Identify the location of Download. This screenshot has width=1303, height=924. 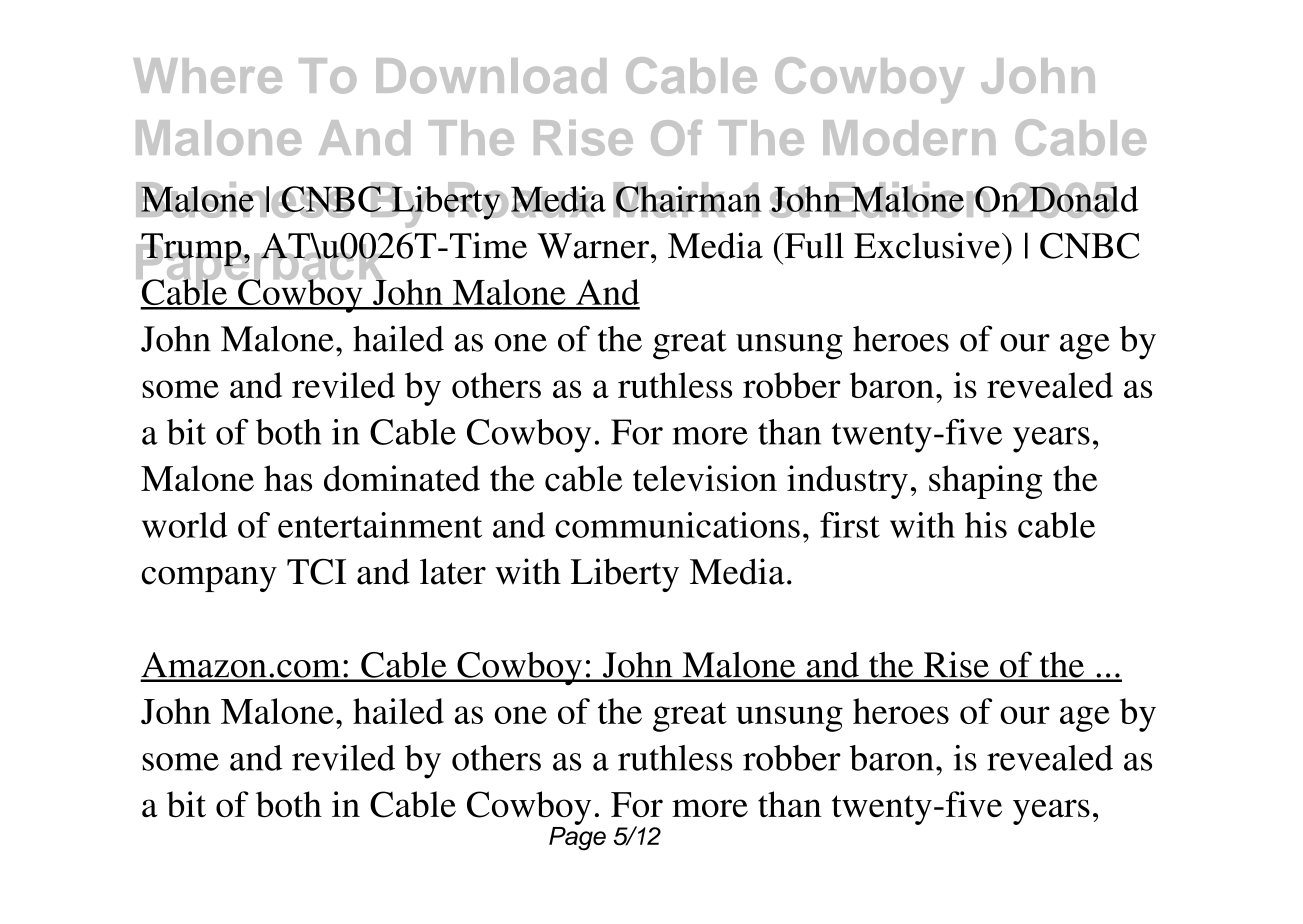
(491, 76).
